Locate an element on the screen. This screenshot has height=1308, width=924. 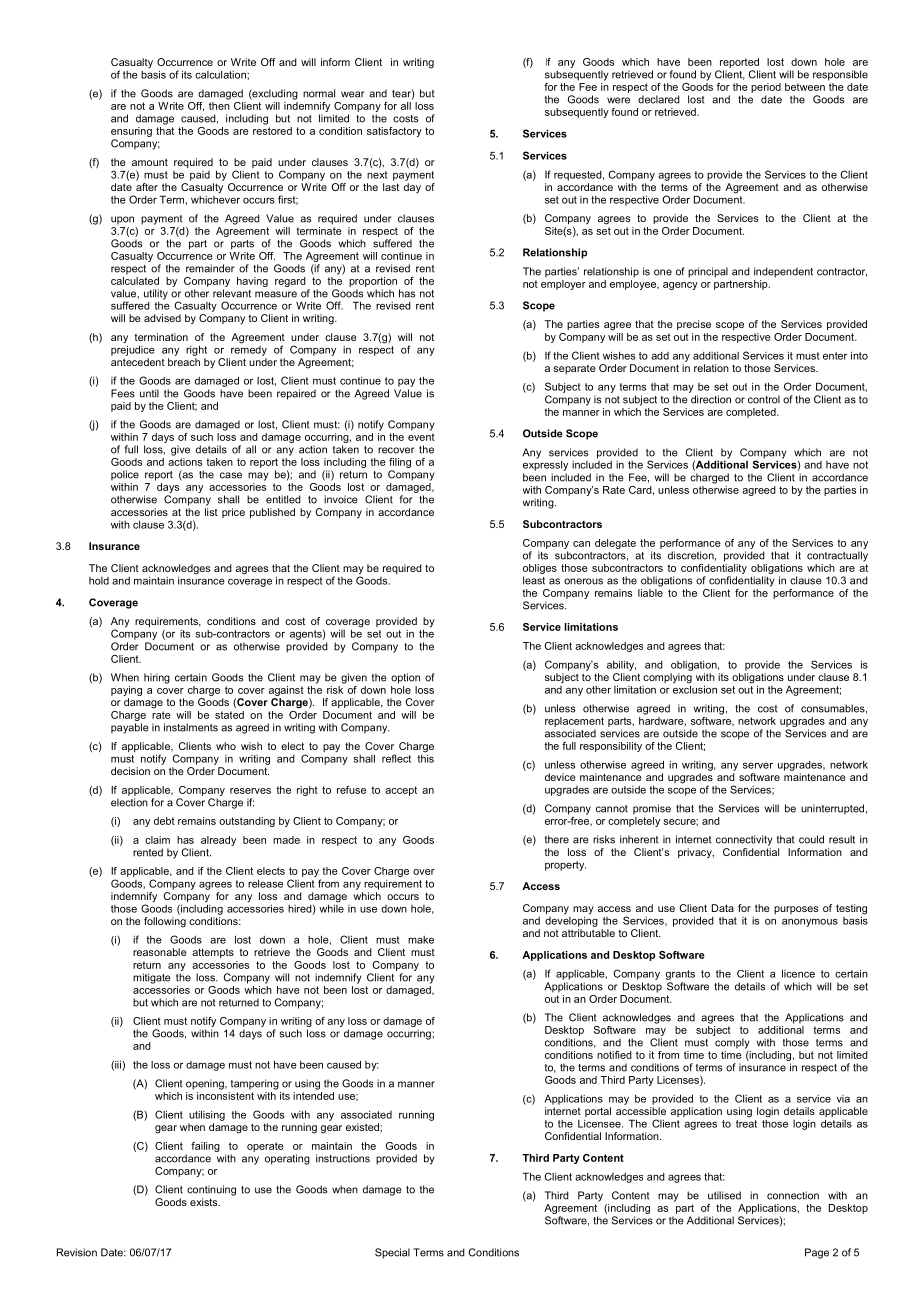
there is located at coordinates (557, 839).
